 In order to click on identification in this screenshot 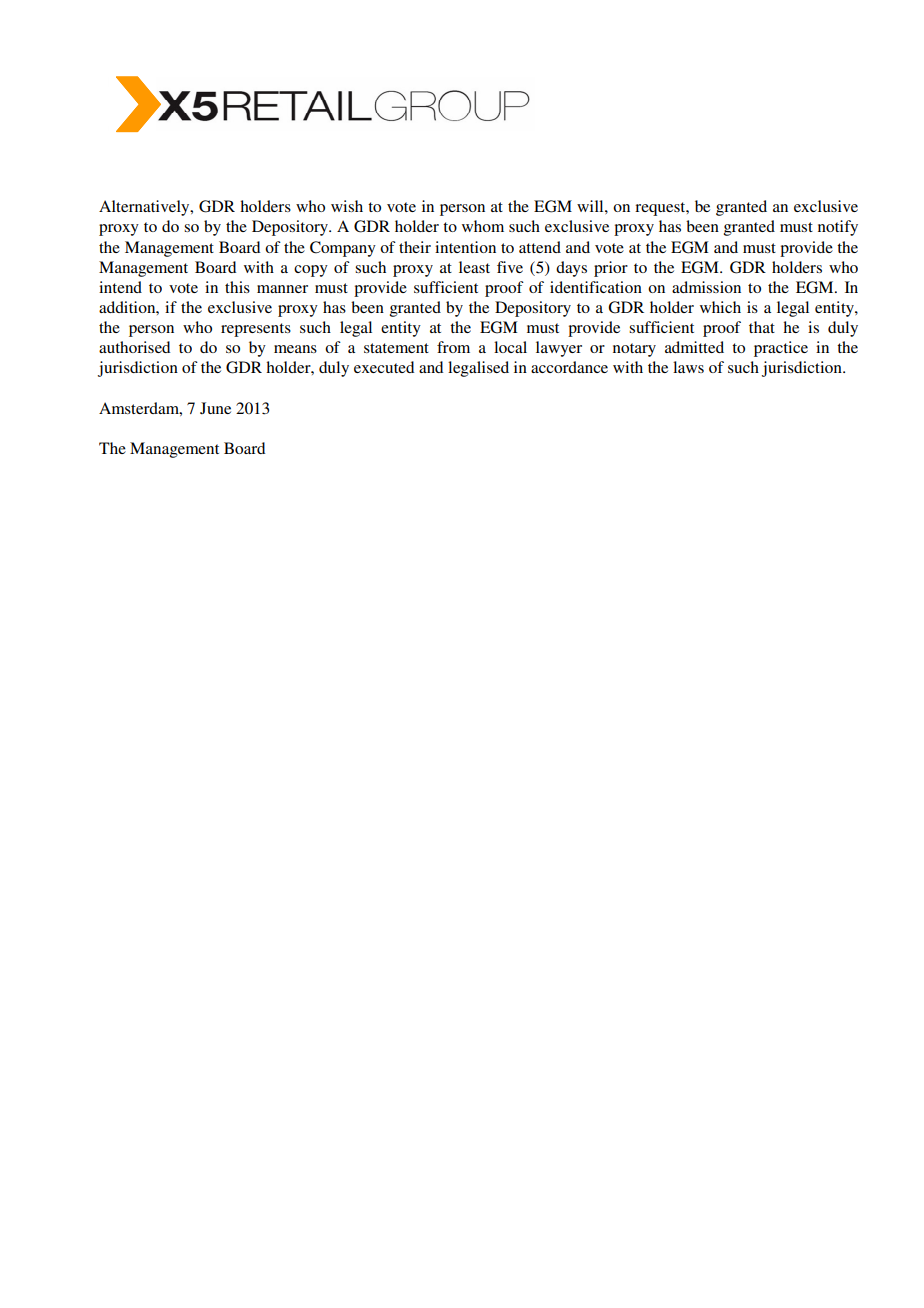, I will do `click(596, 287)`.
